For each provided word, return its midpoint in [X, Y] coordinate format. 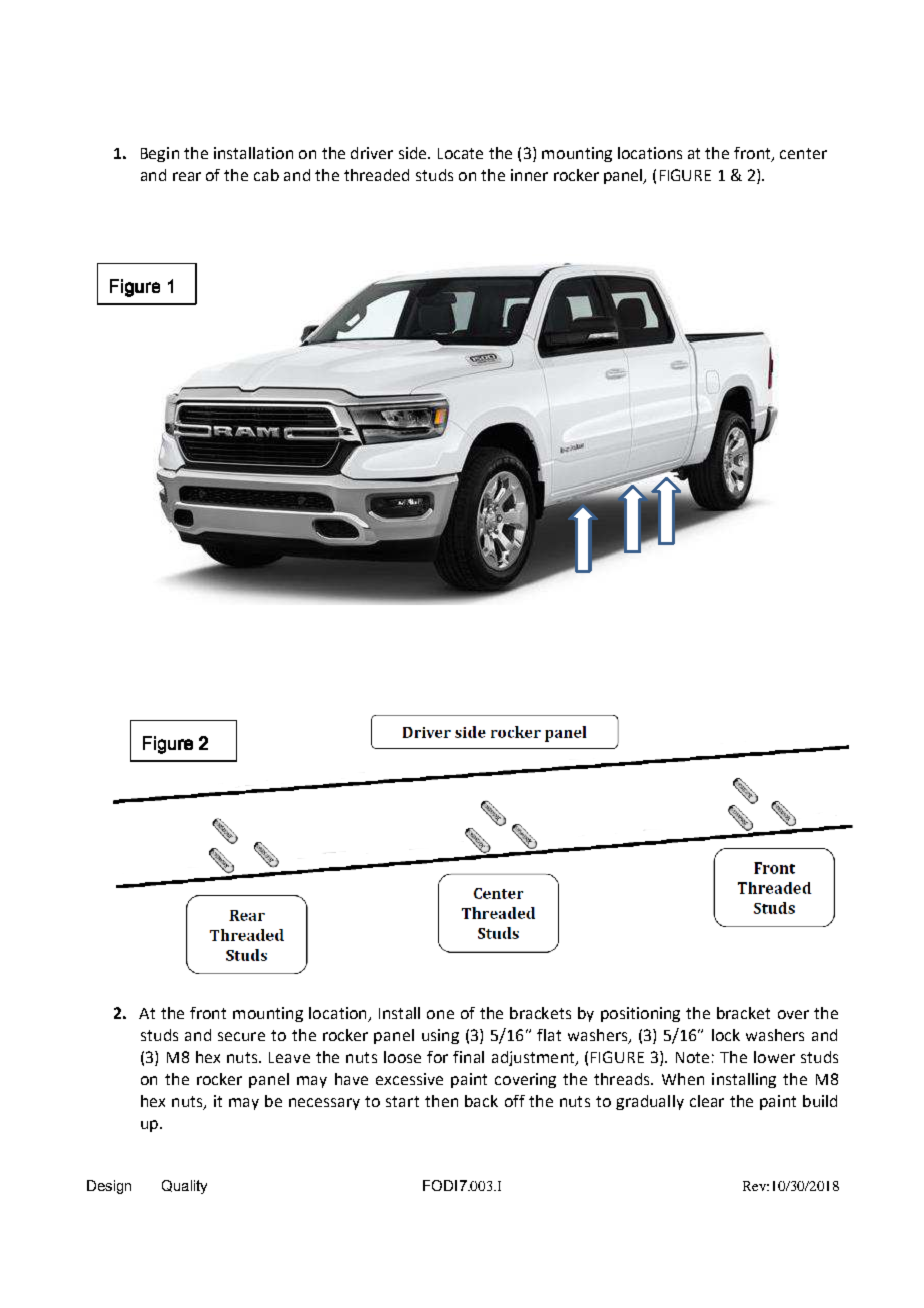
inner [529, 175]
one [440, 1014]
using [440, 1036]
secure [241, 1036]
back [481, 1101]
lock [726, 1035]
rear [187, 176]
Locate [460, 153]
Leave [289, 1057]
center [803, 153]
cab [266, 175]
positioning [640, 1014]
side [414, 153]
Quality [184, 1187]
